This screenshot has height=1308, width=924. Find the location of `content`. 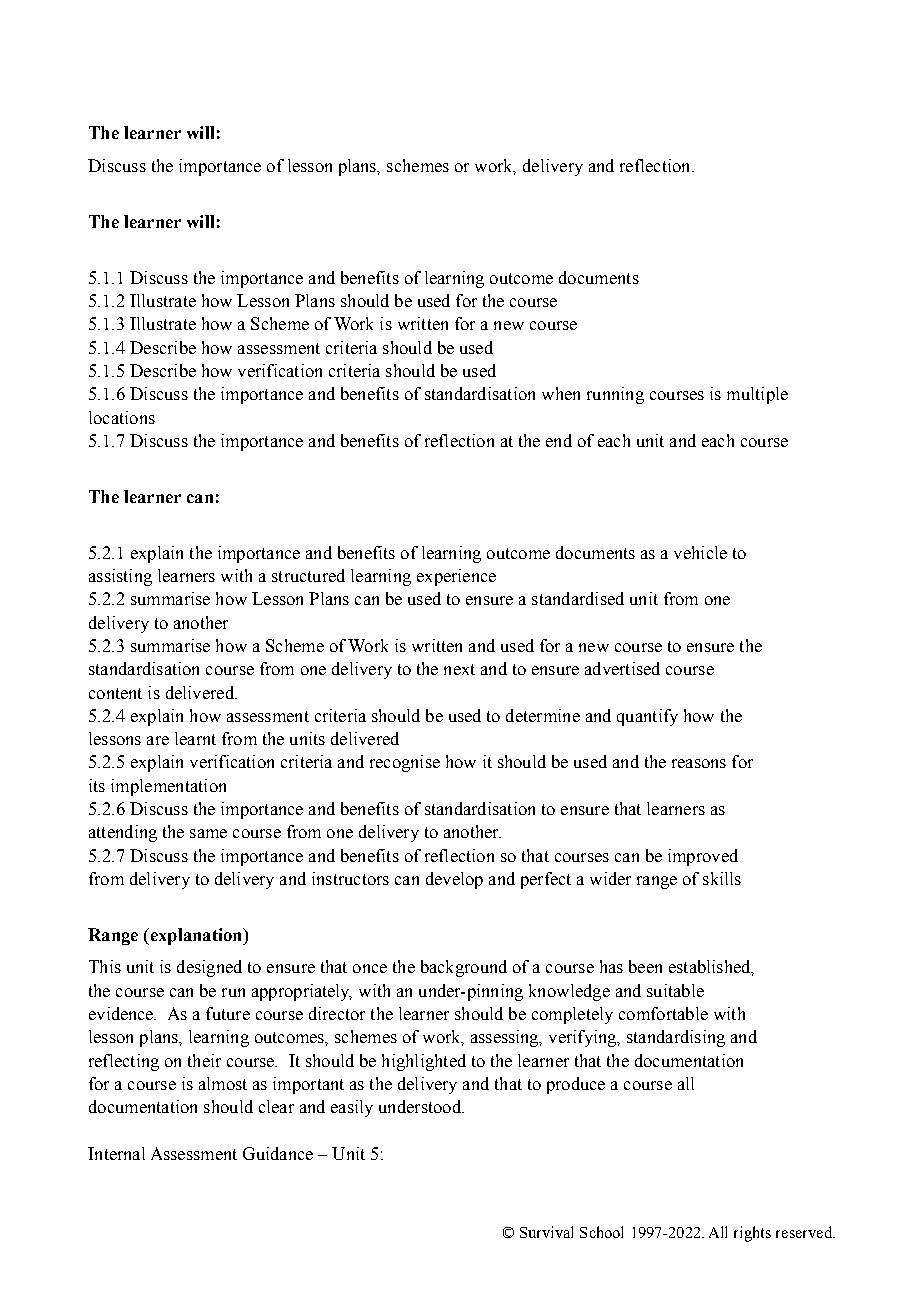

content is located at coordinates (115, 693).
